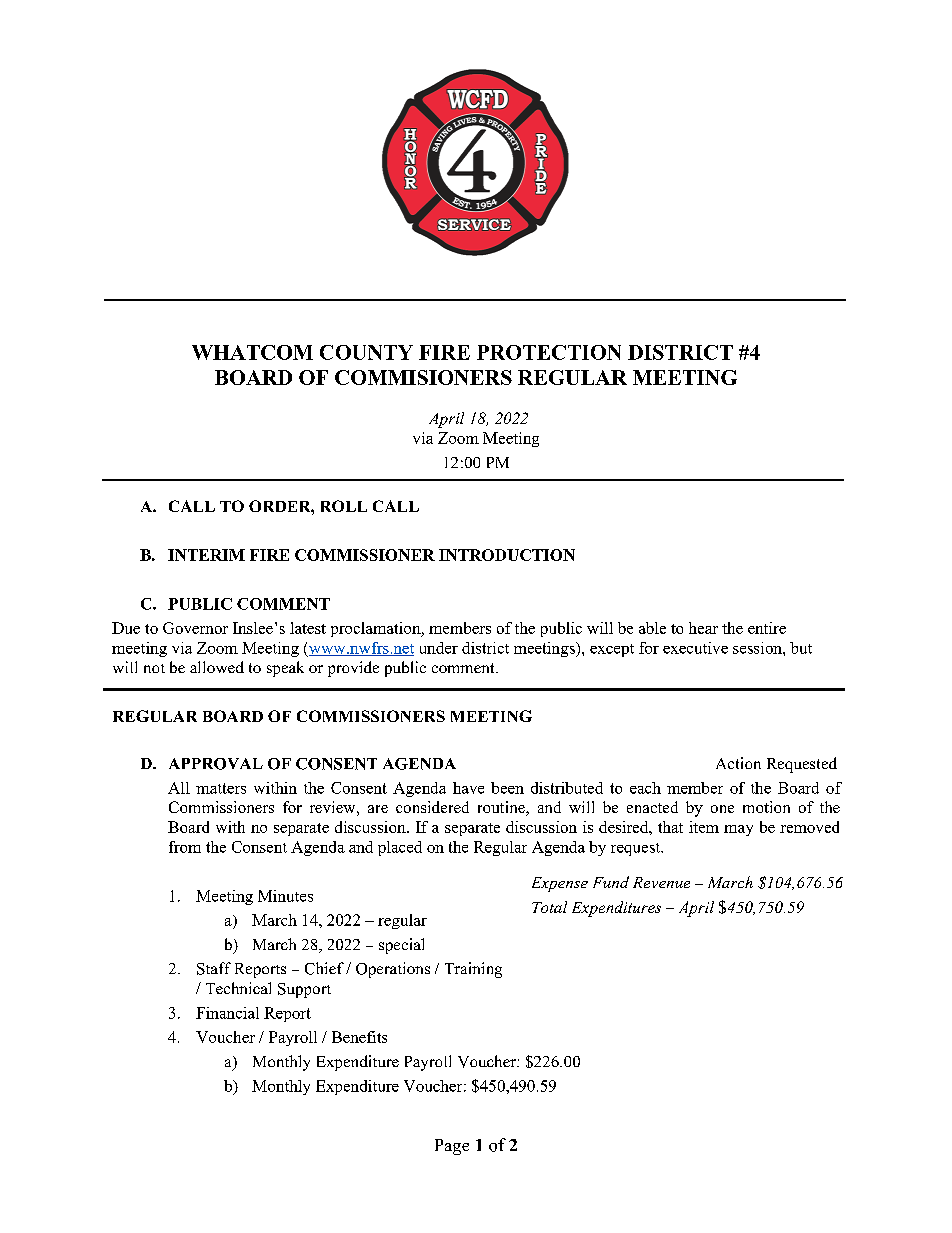 The image size is (952, 1233). What do you see at coordinates (507, 555) in the document?
I see `INTRODUCTION` at bounding box center [507, 555].
